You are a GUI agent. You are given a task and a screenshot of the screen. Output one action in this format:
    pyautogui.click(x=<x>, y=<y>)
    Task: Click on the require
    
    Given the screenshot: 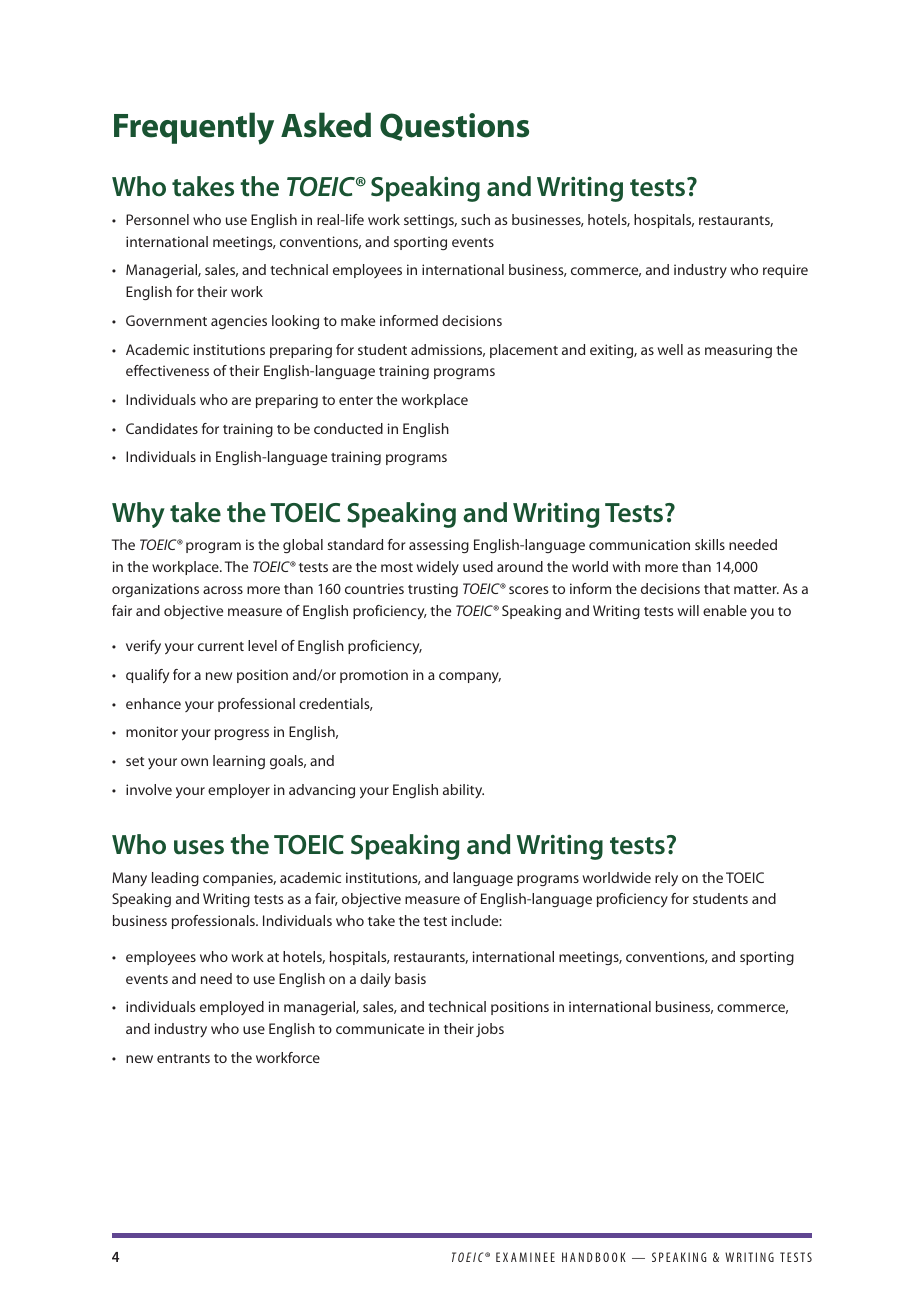 What is the action you would take?
    pyautogui.click(x=785, y=271)
